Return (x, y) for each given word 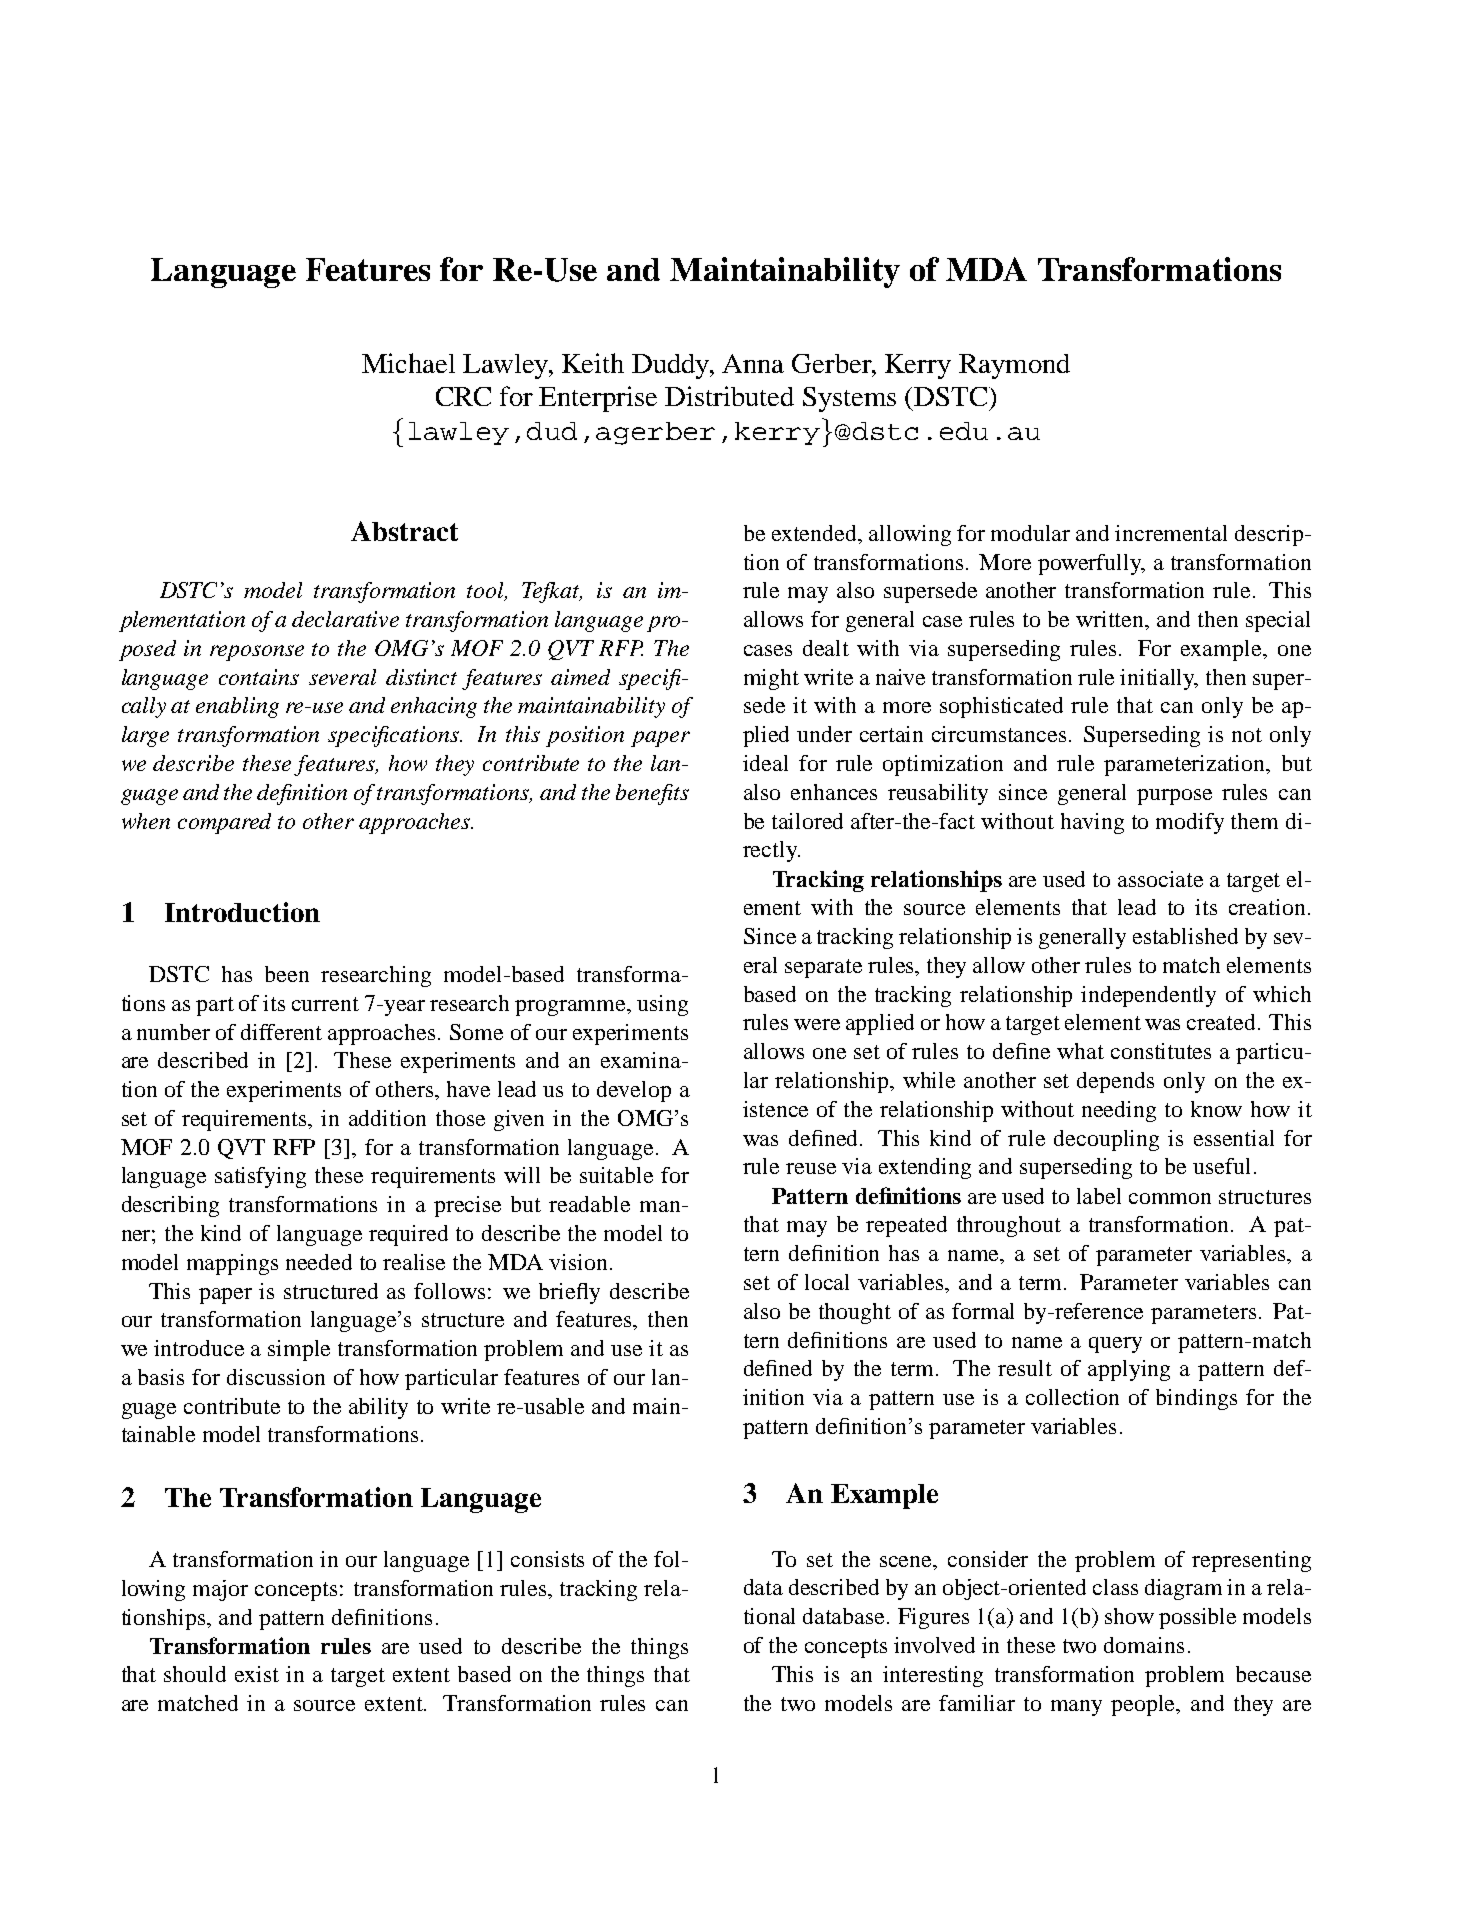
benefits (652, 794)
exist (257, 1674)
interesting (933, 1676)
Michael (408, 363)
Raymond (1014, 366)
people (1144, 1705)
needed (319, 1262)
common (1170, 1198)
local (827, 1282)
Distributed (729, 396)
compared (224, 823)
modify (1190, 823)
